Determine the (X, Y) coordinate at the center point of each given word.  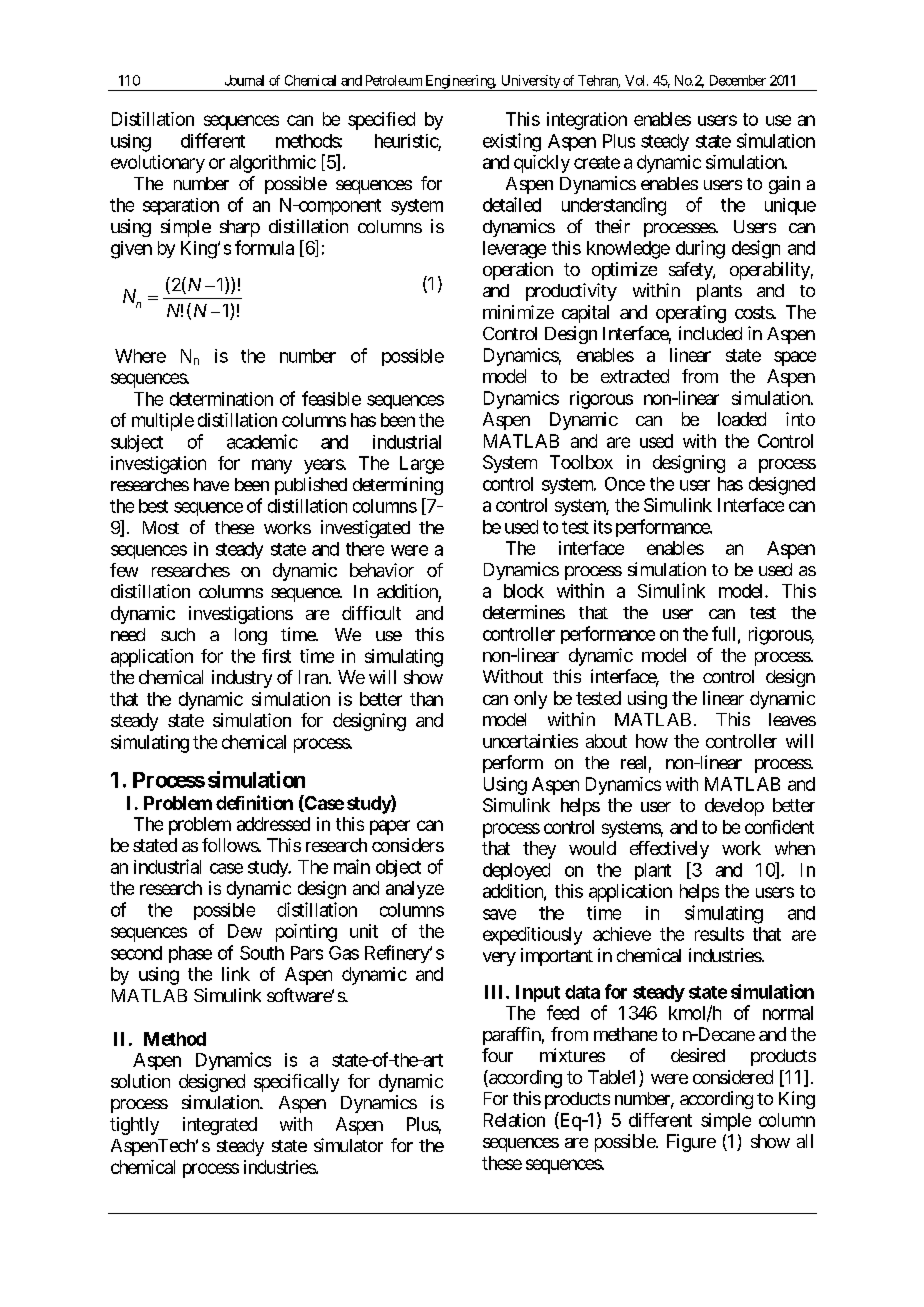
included (710, 333)
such (178, 634)
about (606, 741)
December (738, 80)
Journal (244, 80)
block (524, 591)
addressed (273, 824)
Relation (514, 1120)
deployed (516, 871)
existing (512, 142)
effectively (669, 850)
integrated (220, 1126)
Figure (691, 1143)
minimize (518, 312)
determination (221, 399)
